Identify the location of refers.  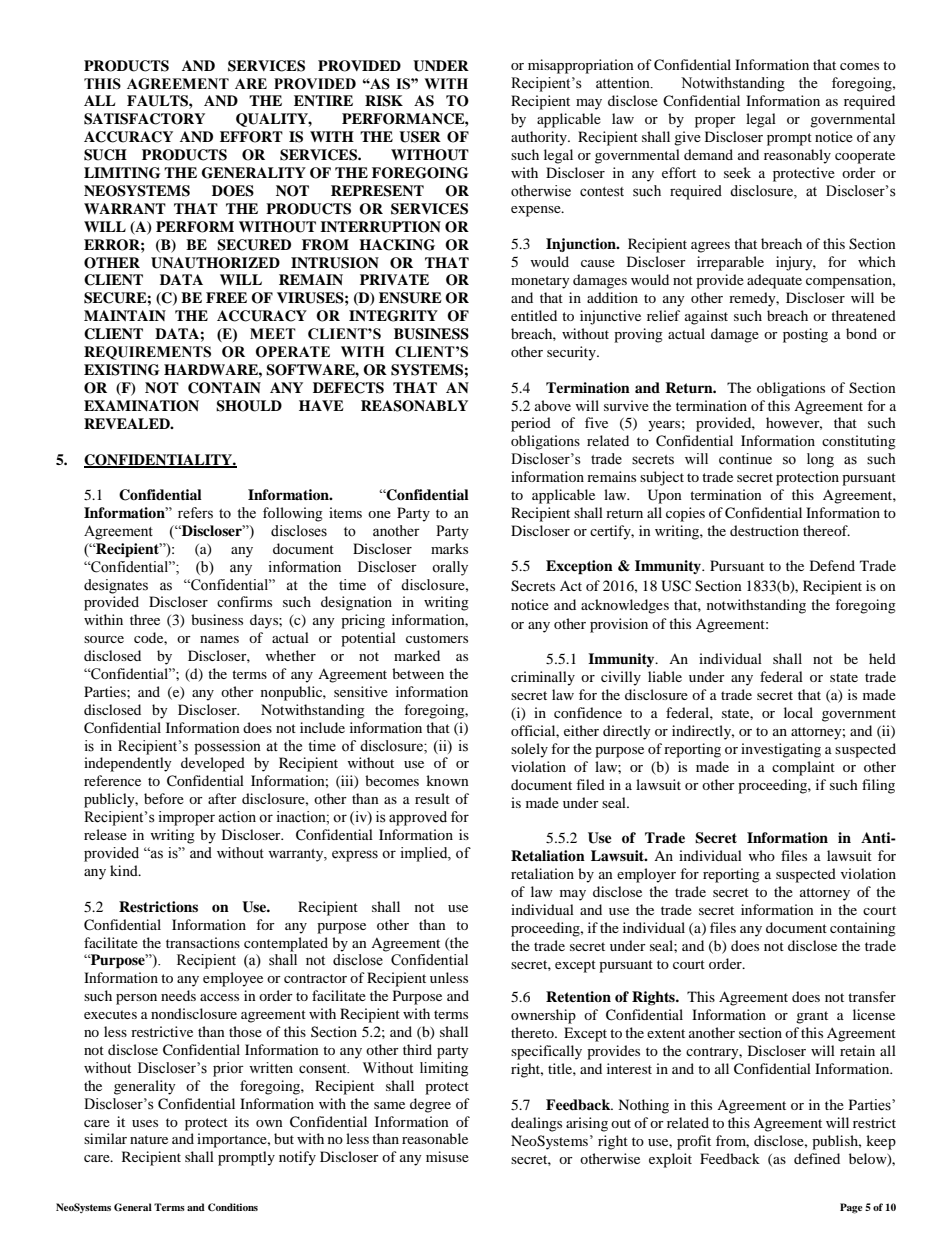
(195, 513).
